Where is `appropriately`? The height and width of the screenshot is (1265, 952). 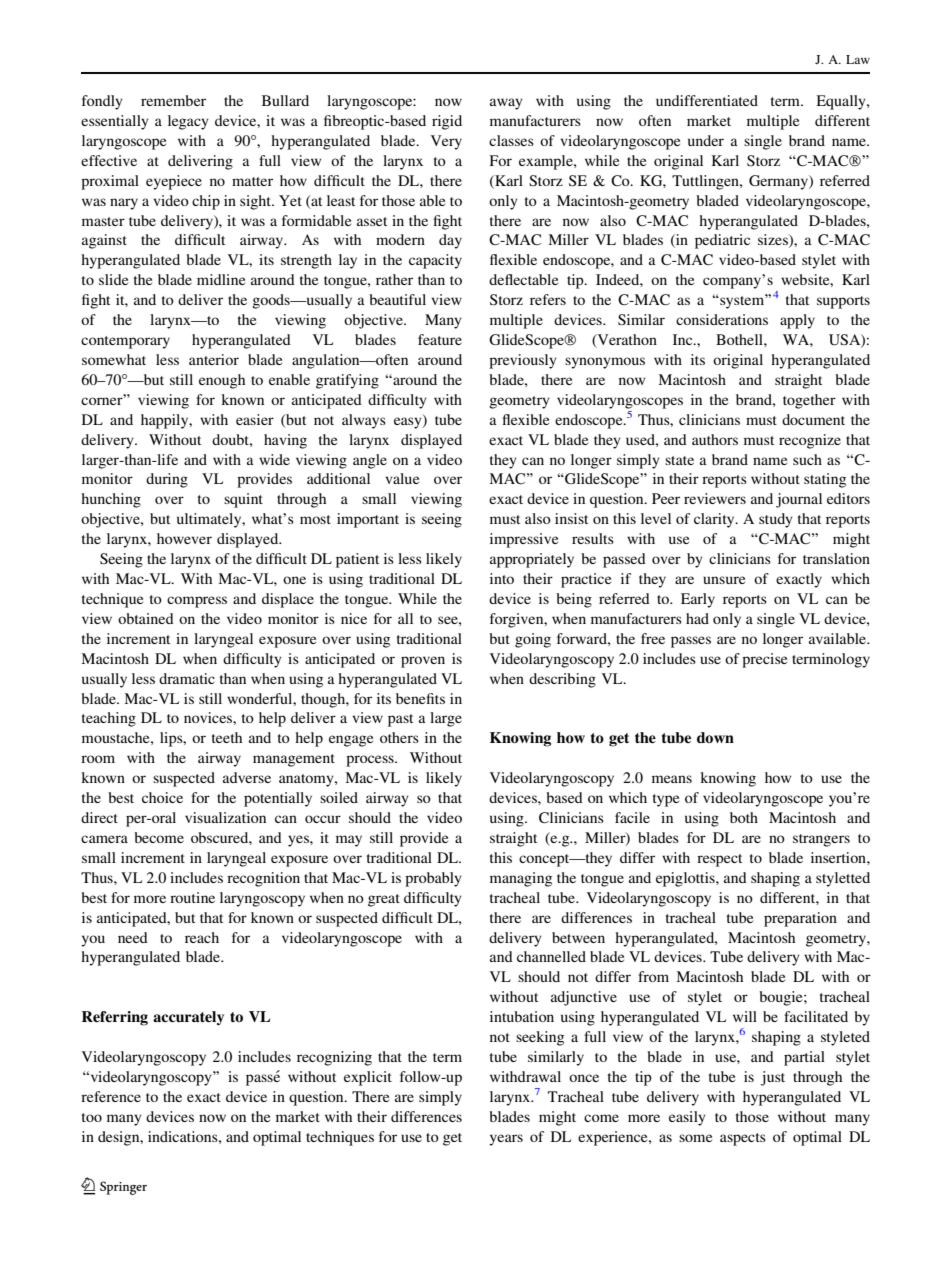
appropriately is located at coordinates (532, 560).
